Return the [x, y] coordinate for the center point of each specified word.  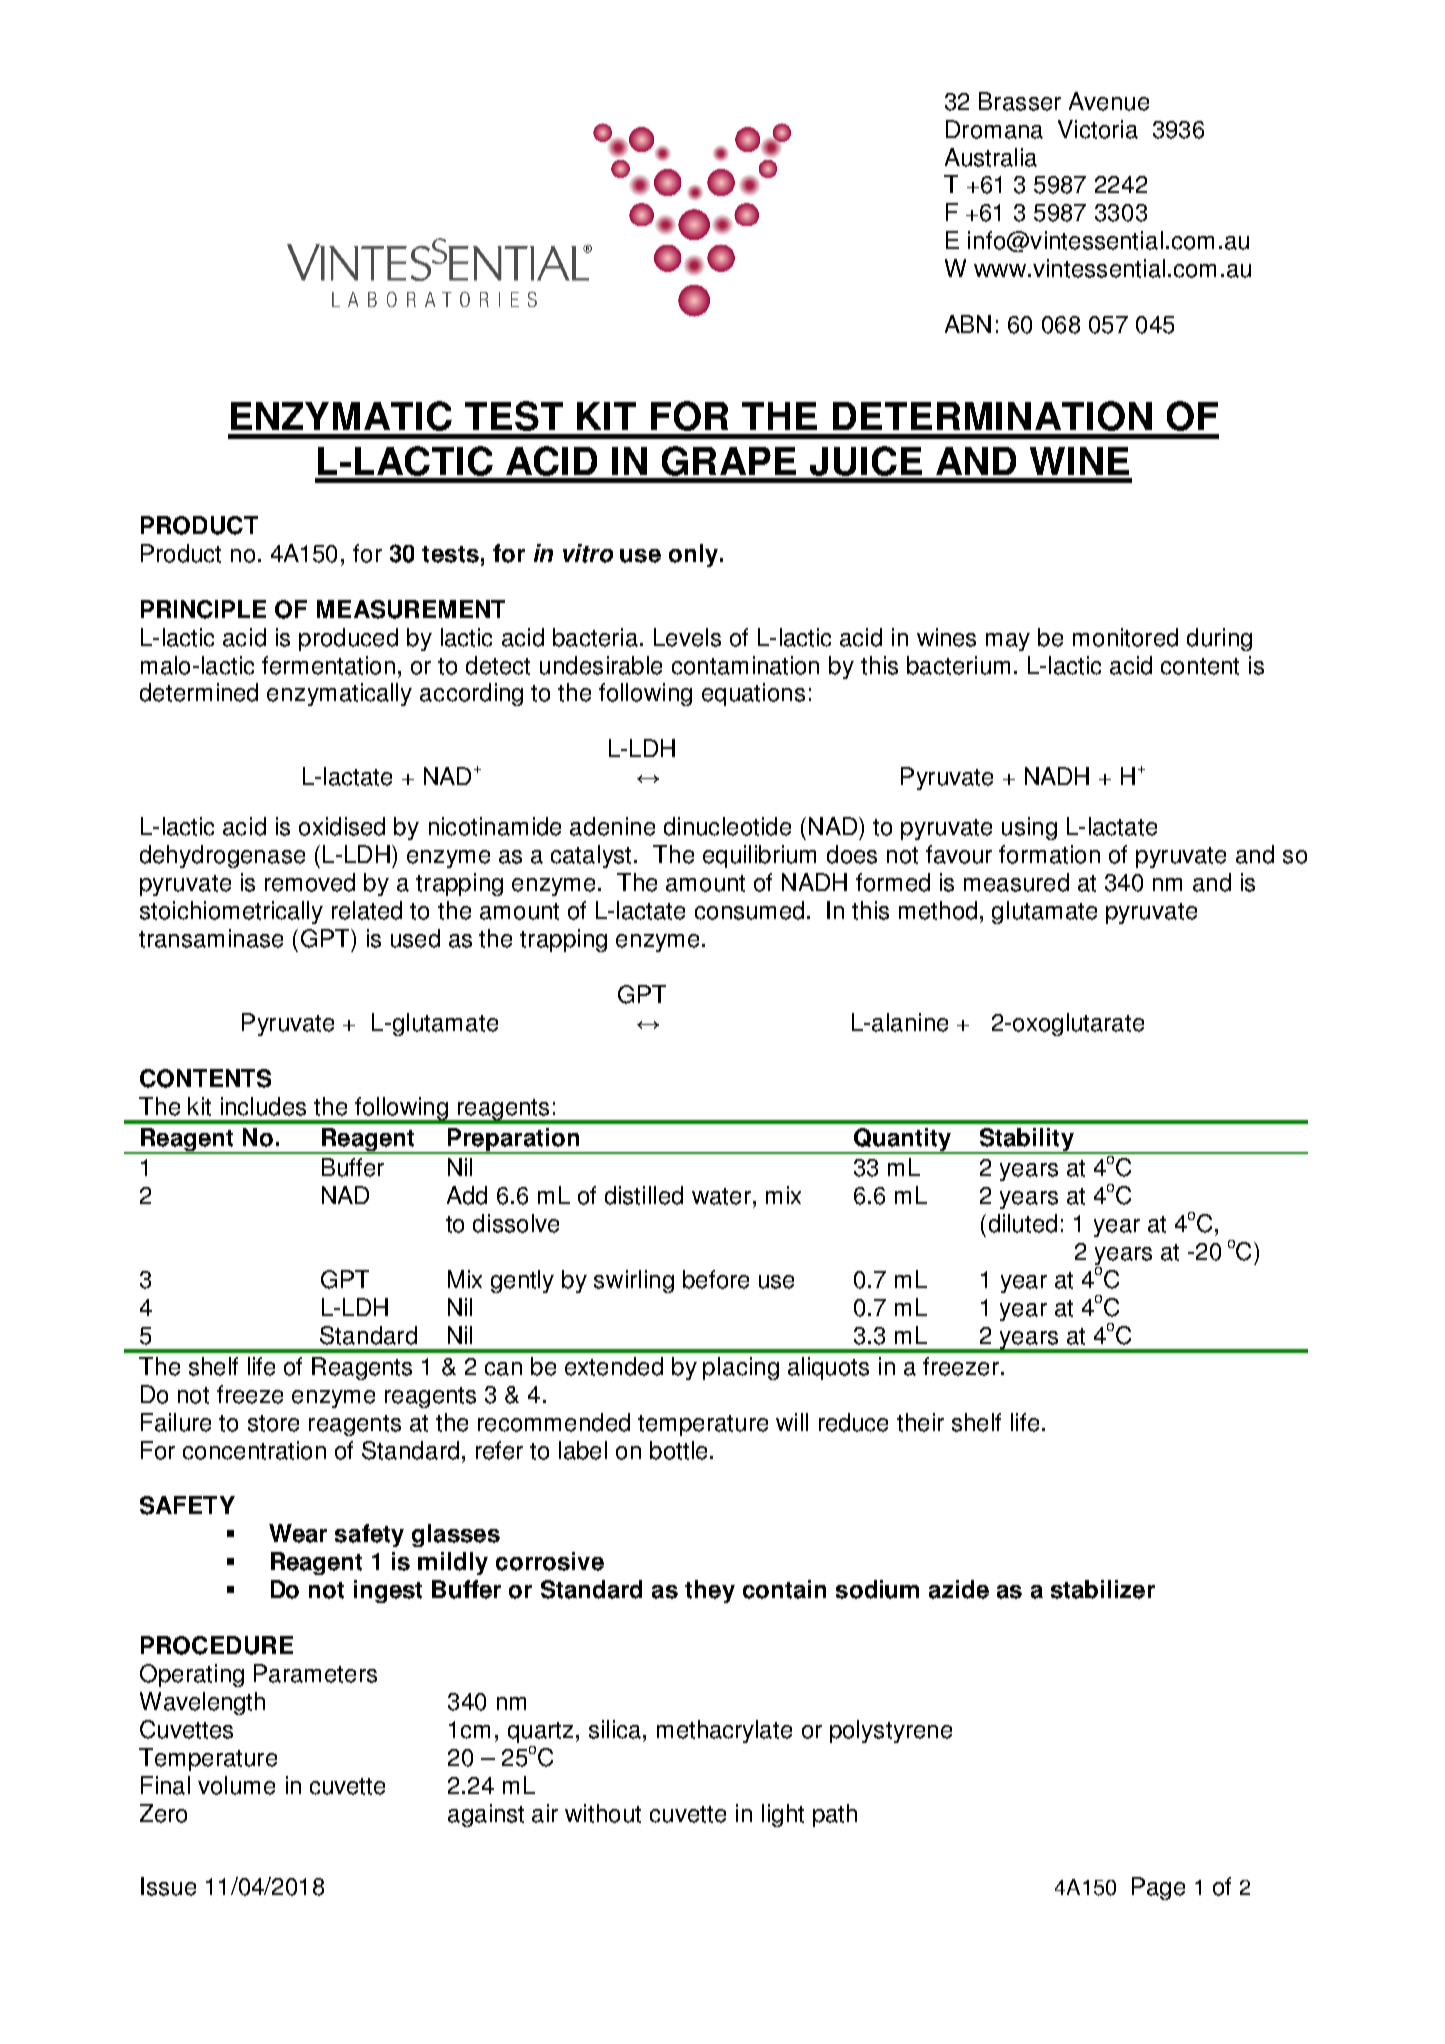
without [603, 1813]
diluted [1023, 1223]
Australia [991, 157]
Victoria [1098, 129]
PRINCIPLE [203, 609]
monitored [1125, 637]
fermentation [328, 665]
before [716, 1279]
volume [236, 1785]
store [273, 1423]
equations [753, 694]
